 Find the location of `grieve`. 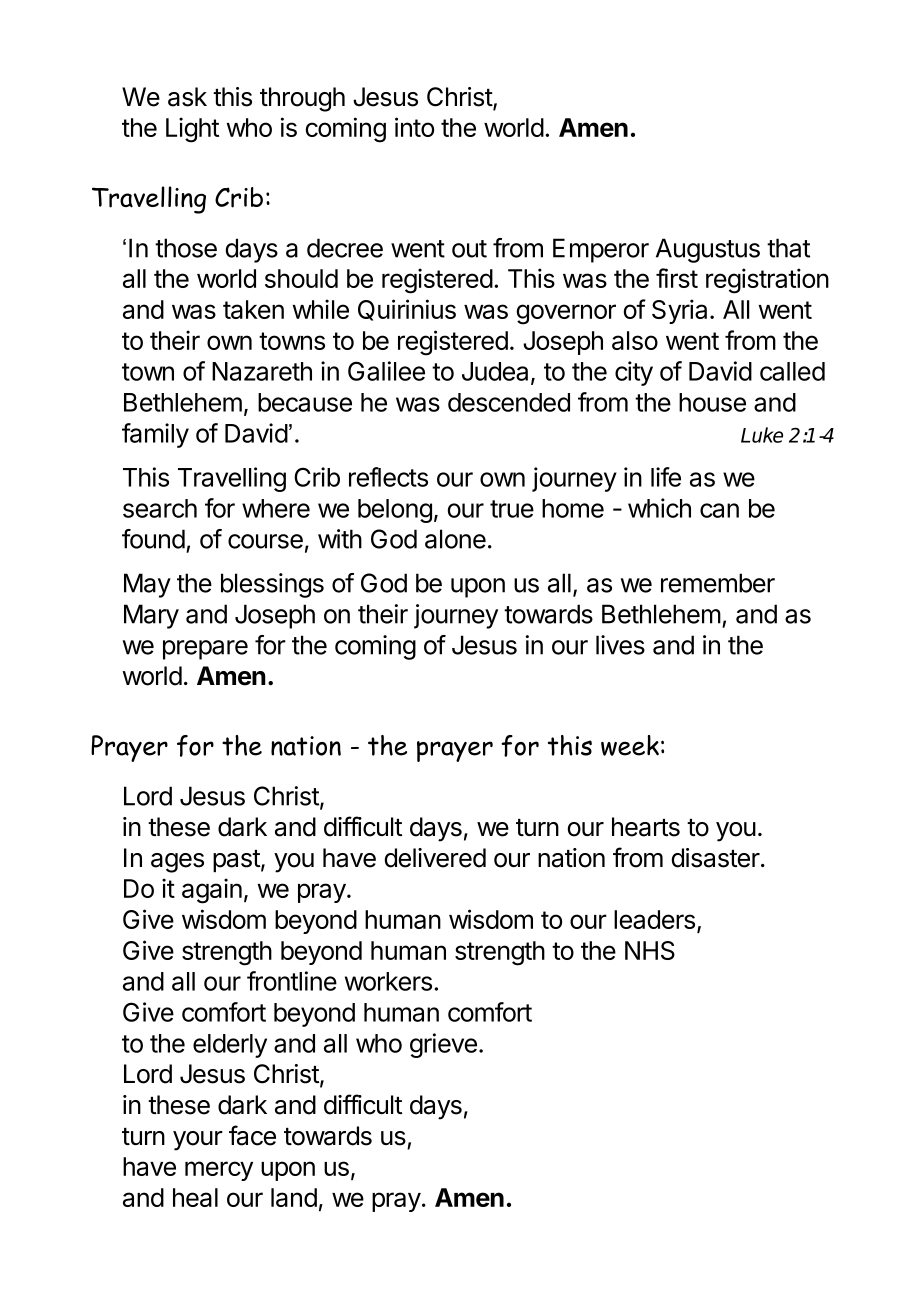

grieve is located at coordinates (443, 1045).
